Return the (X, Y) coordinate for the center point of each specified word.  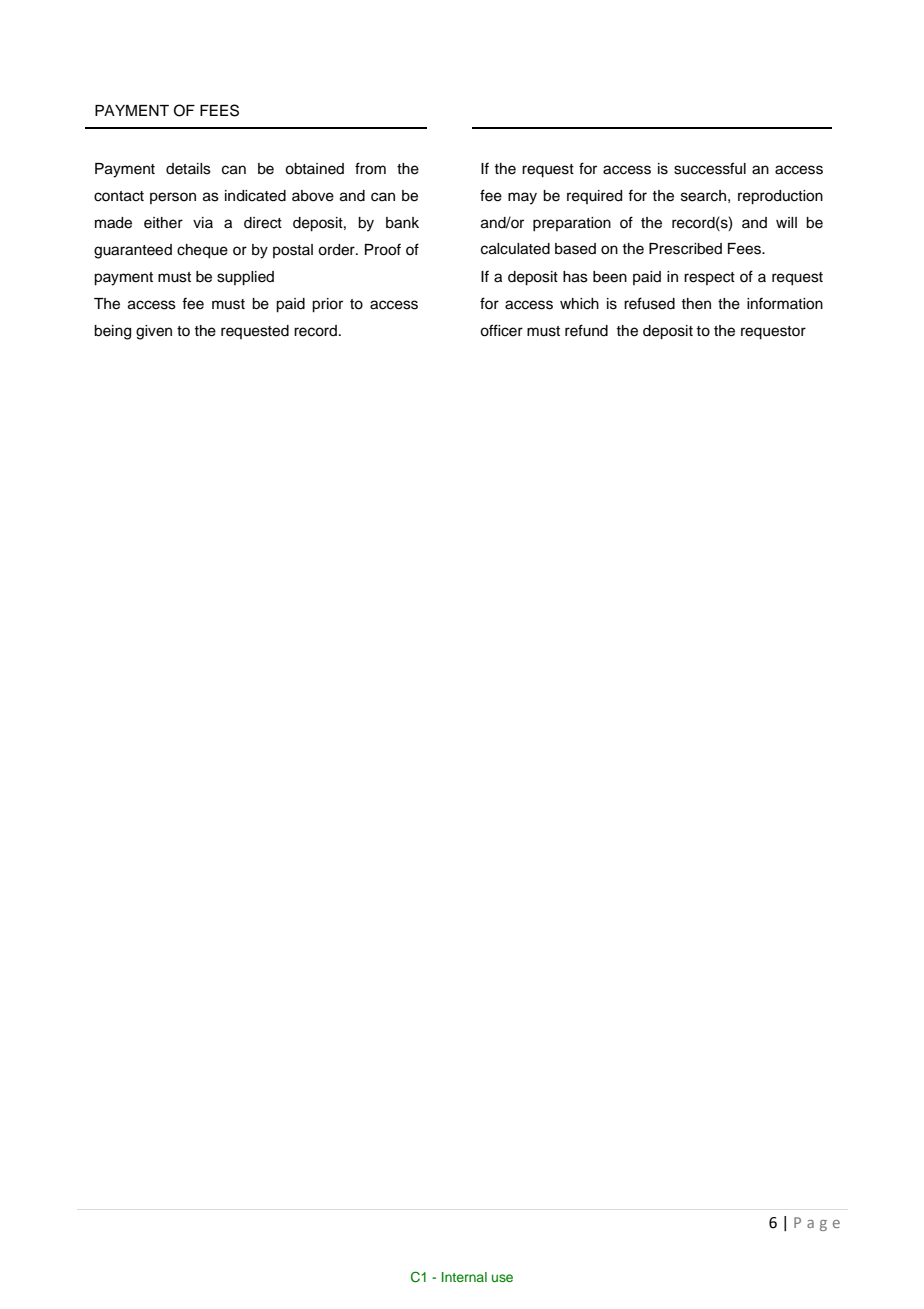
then (696, 304)
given (154, 332)
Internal (464, 1277)
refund (586, 330)
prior (327, 305)
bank (402, 223)
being (112, 332)
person (173, 198)
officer (501, 330)
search (703, 196)
